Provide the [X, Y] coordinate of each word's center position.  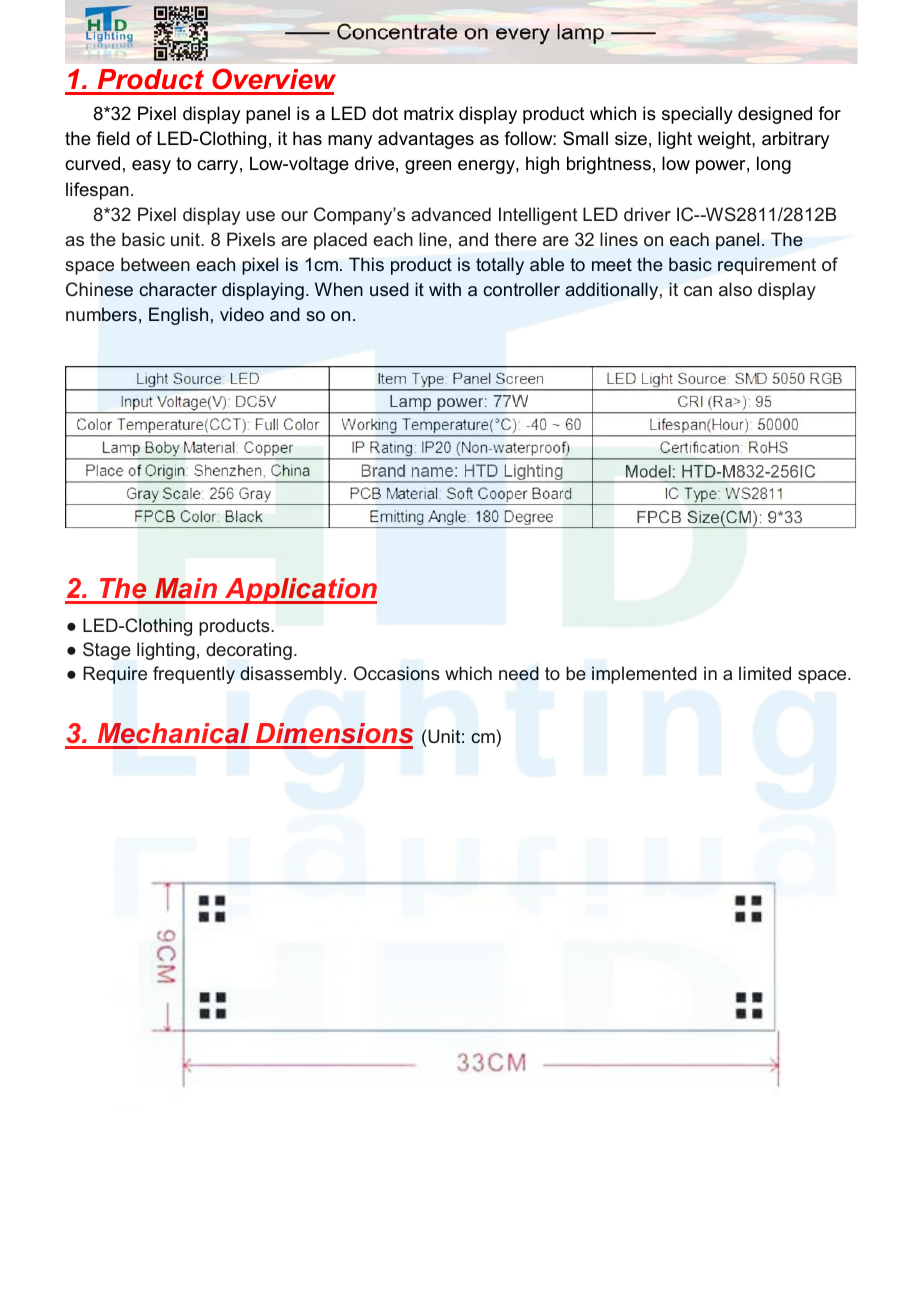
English [178, 316]
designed [775, 115]
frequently [194, 675]
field [113, 138]
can [698, 291]
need [519, 673]
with [445, 289]
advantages [426, 140]
